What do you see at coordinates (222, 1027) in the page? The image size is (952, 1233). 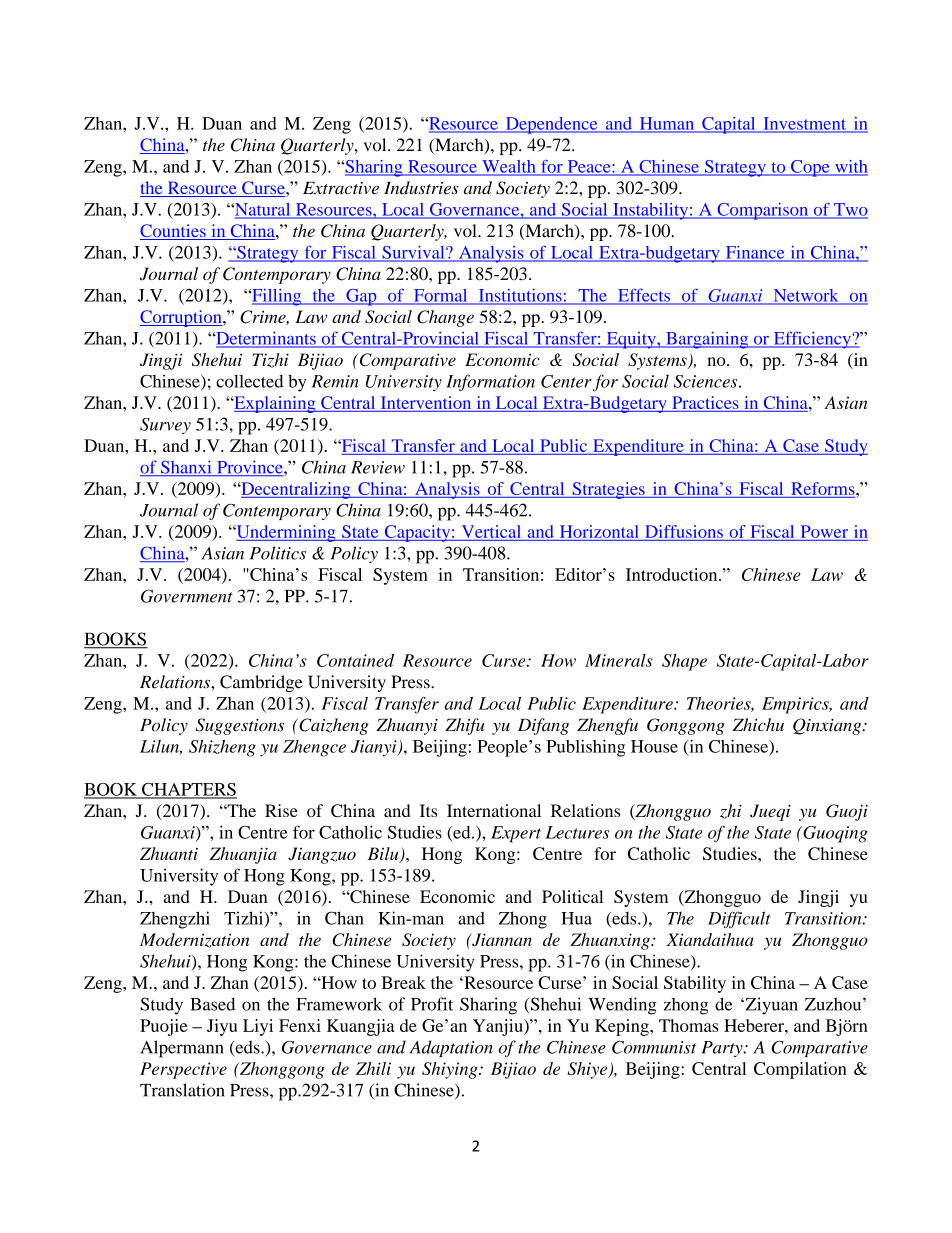 I see `Jiyu` at bounding box center [222, 1027].
